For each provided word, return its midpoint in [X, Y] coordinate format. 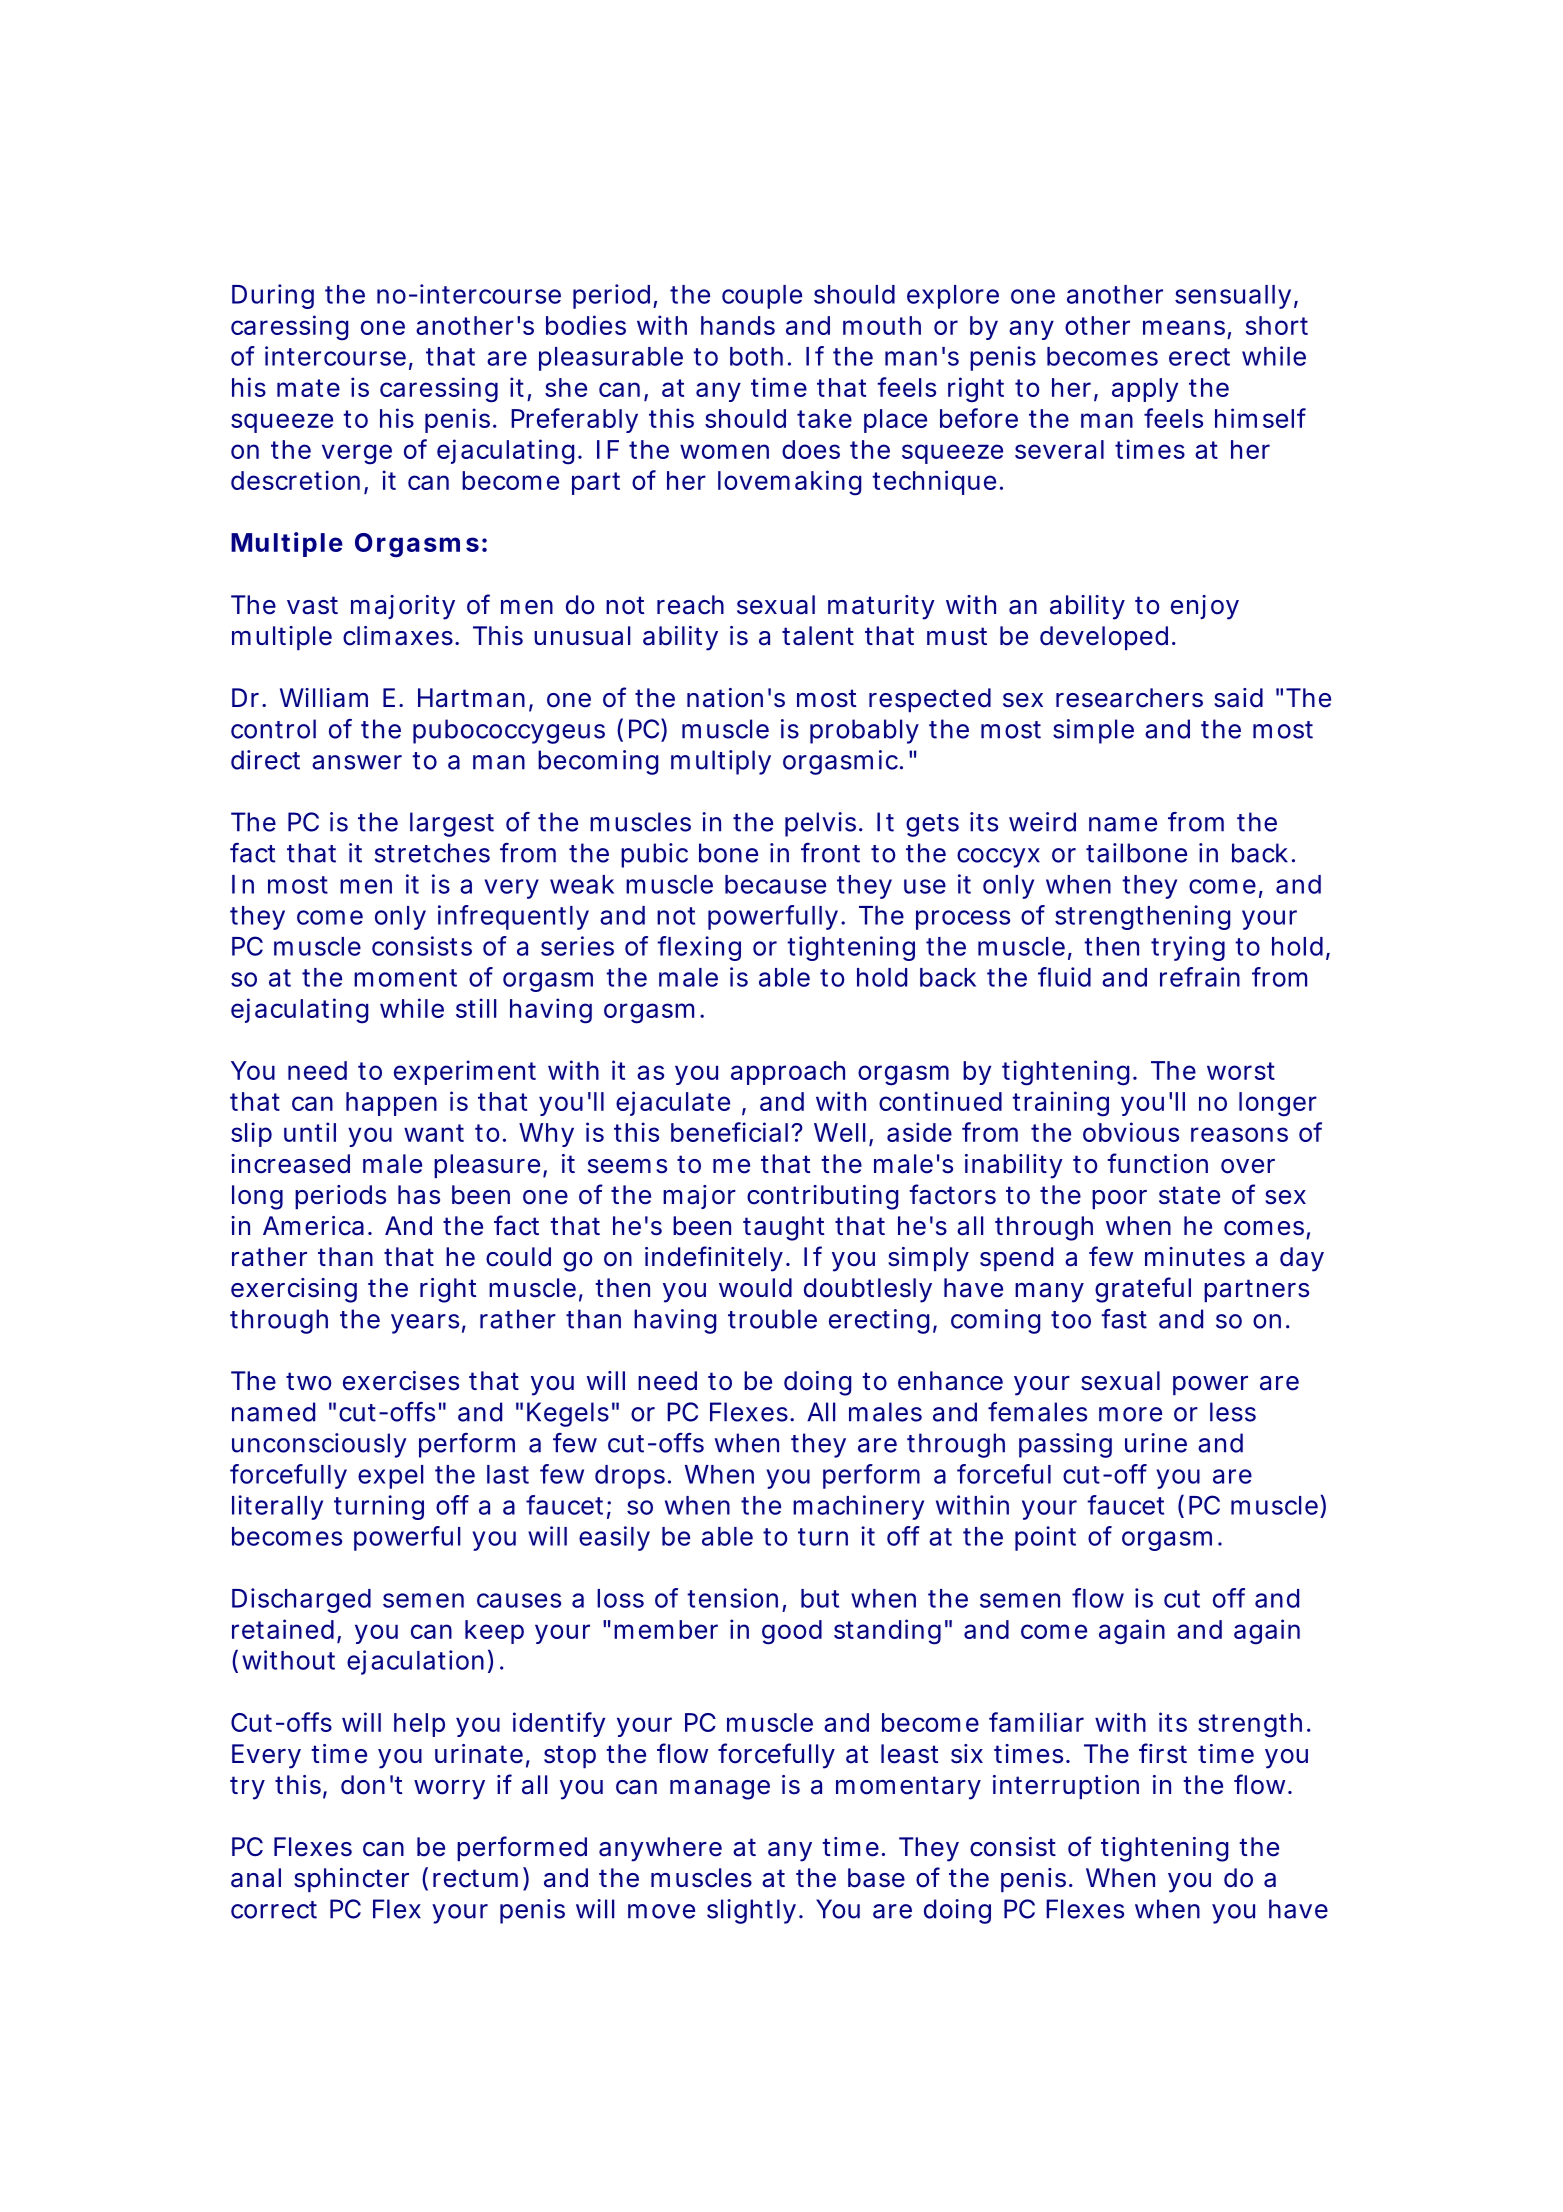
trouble [772, 1319]
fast [1124, 1319]
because [775, 884]
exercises [401, 1381]
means [1184, 327]
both [756, 356]
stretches [432, 853]
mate [308, 388]
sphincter [351, 1880]
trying [1188, 948]
